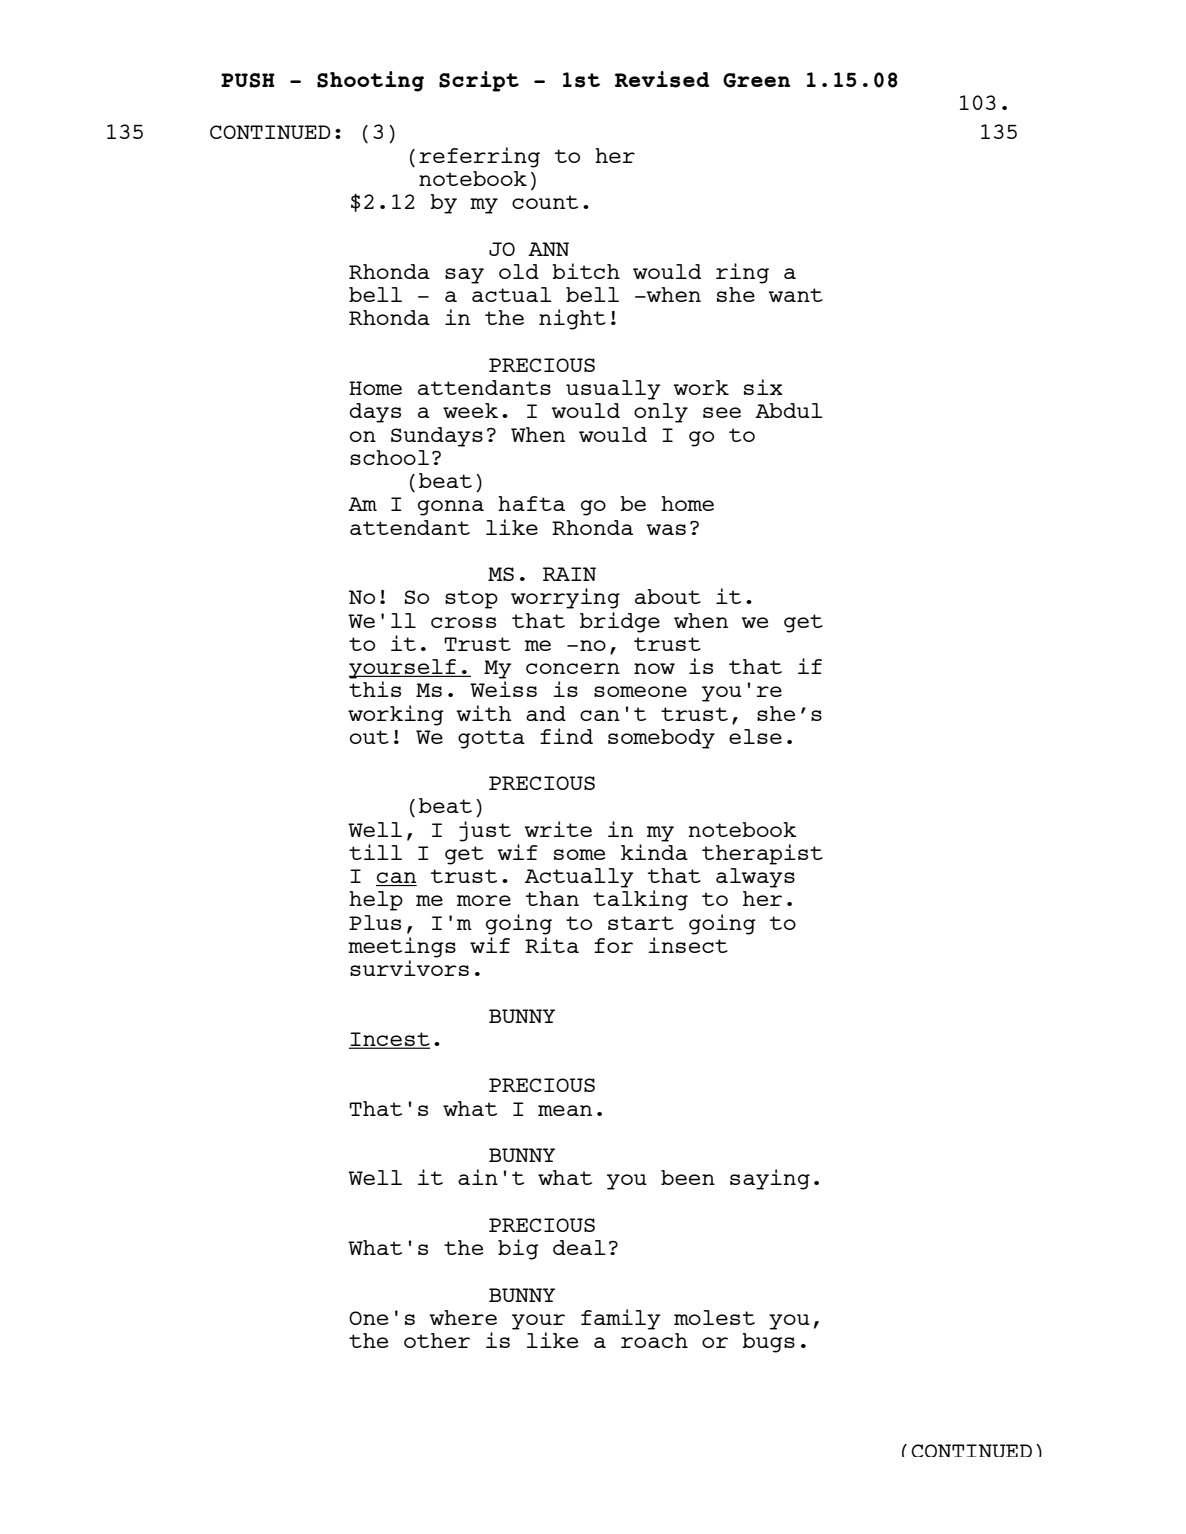 The height and width of the image is (1534, 1186). Describe the element at coordinates (479, 81) in the image. I see `Script` at that location.
